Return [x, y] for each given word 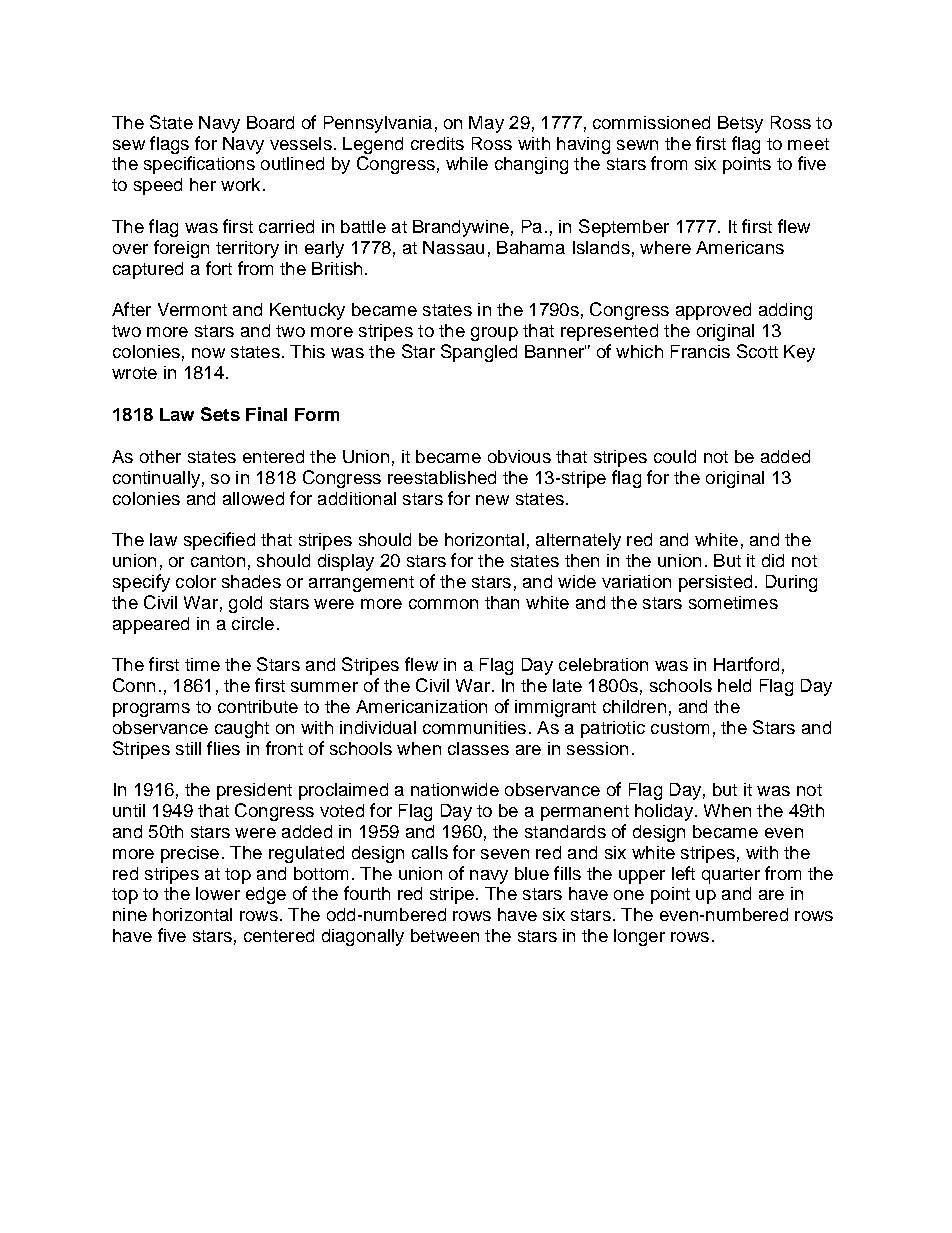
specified [219, 541]
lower [218, 893]
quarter [731, 876]
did [773, 560]
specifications [199, 165]
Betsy [740, 124]
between [445, 935]
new [492, 500]
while [467, 163]
